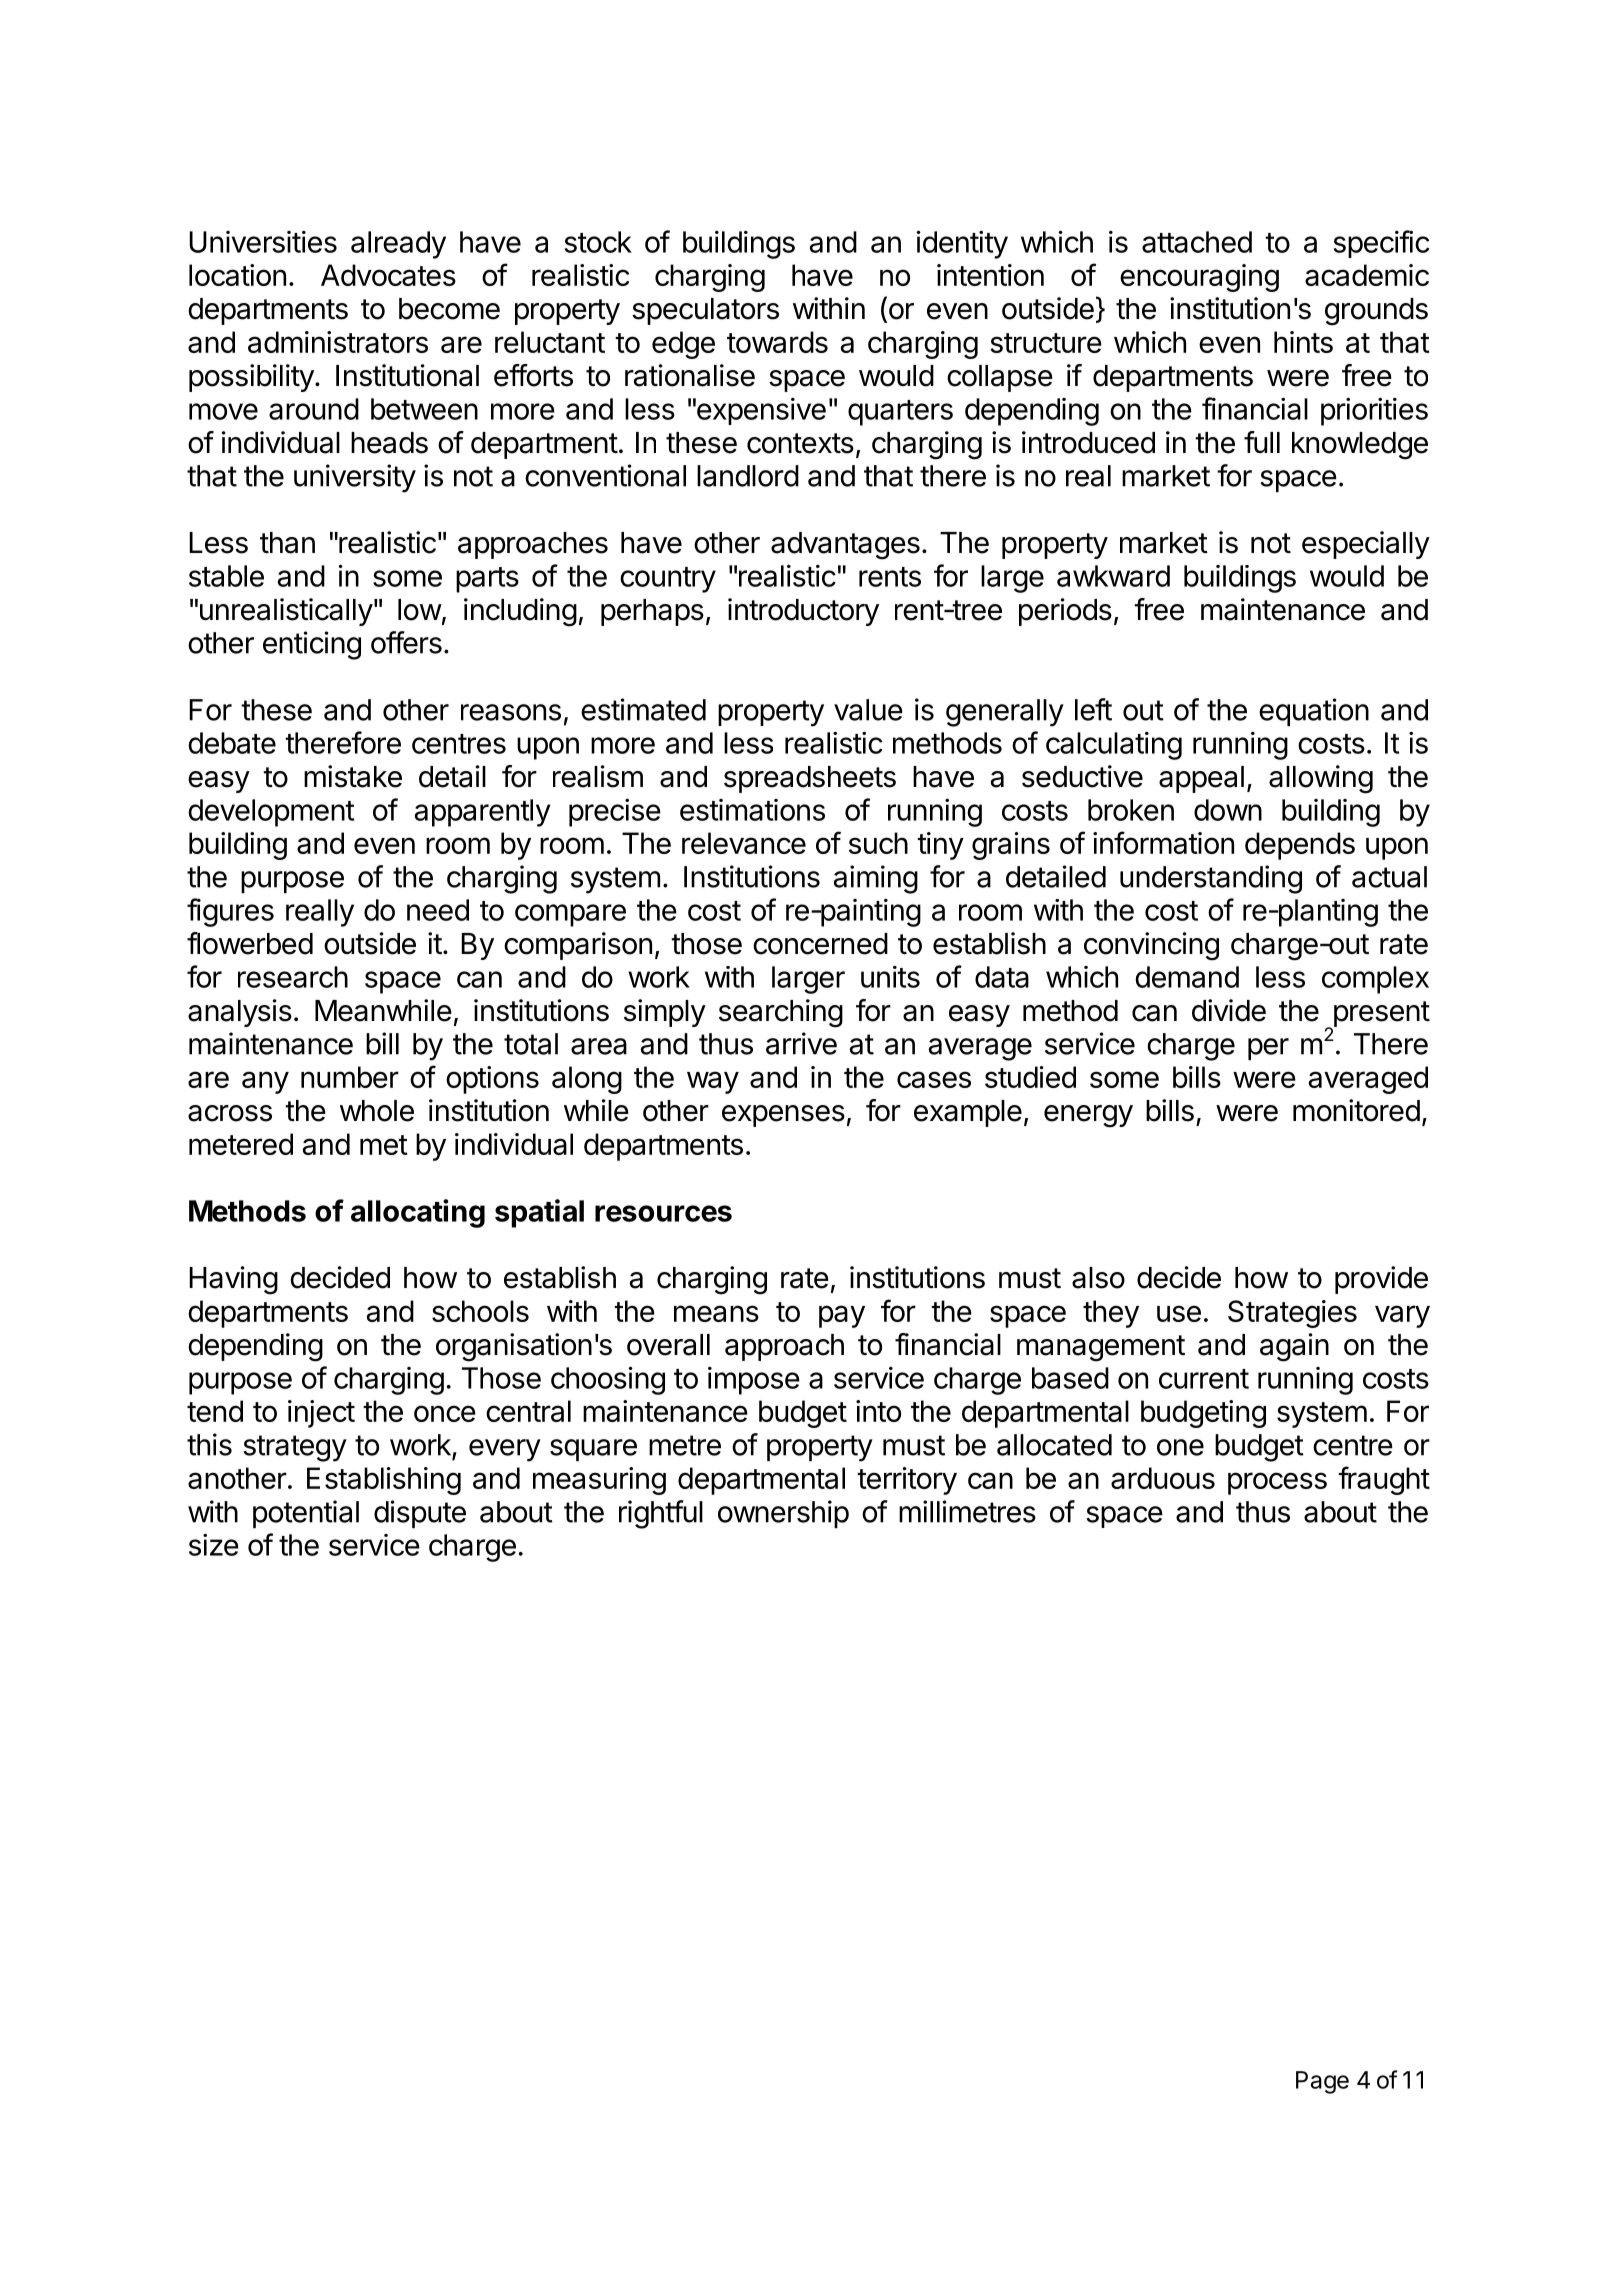 Image resolution: width=1616 pixels, height=2287 pixels. What do you see at coordinates (783, 1116) in the document?
I see `expenses` at bounding box center [783, 1116].
